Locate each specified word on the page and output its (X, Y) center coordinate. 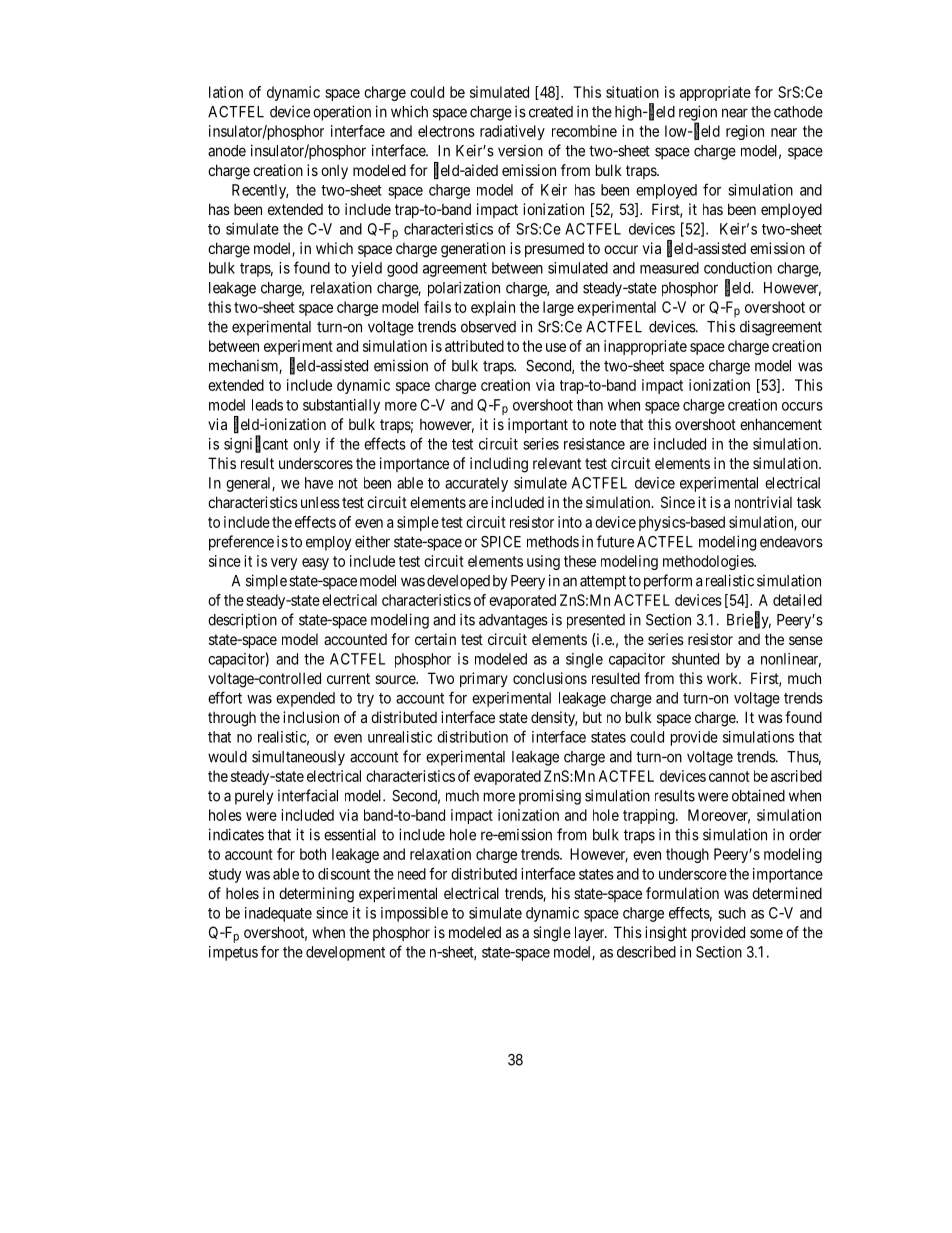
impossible (414, 914)
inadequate (278, 914)
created (551, 112)
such (732, 913)
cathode (798, 112)
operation (342, 113)
